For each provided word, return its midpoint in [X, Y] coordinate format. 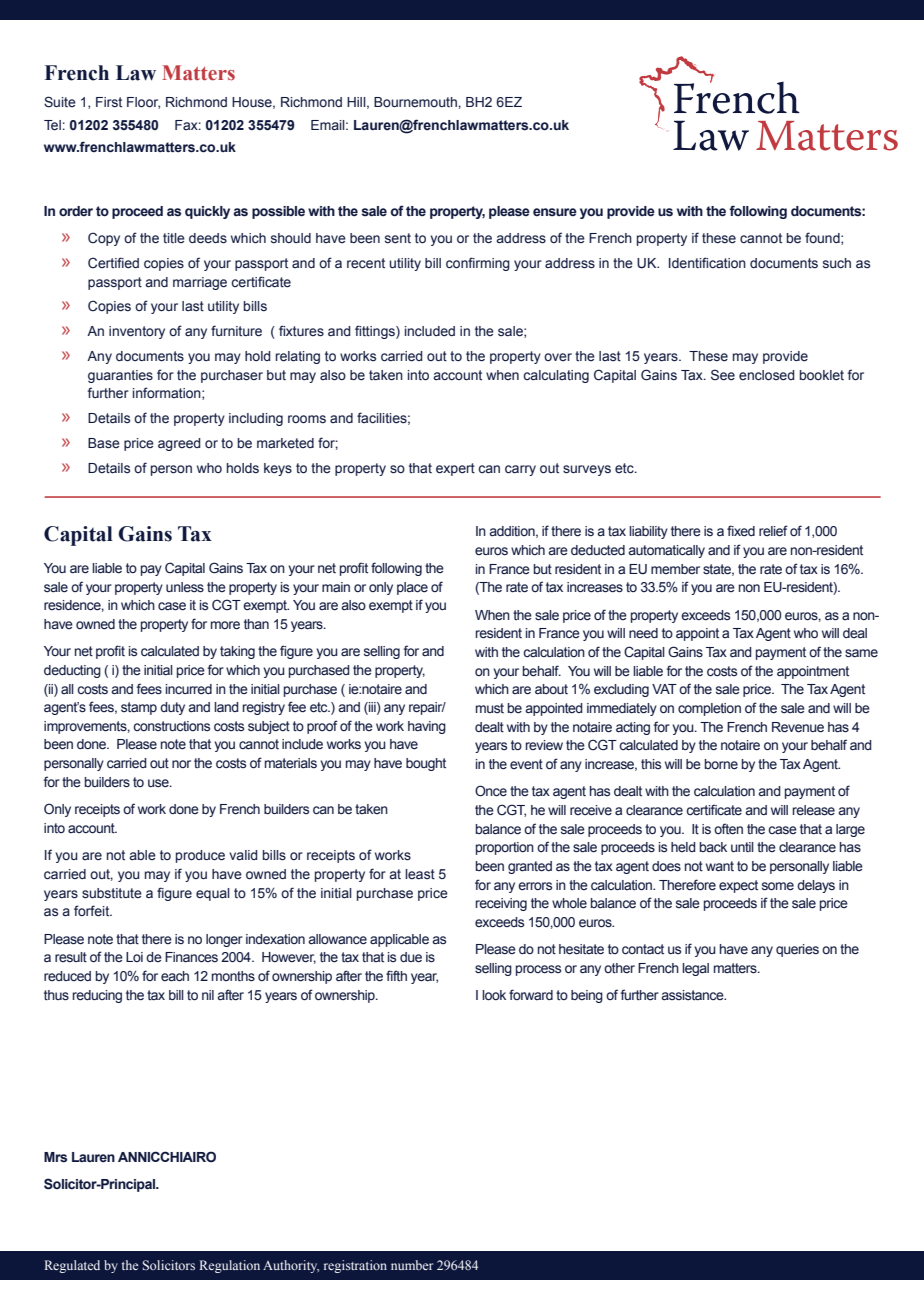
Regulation [229, 1266]
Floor [143, 103]
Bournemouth [416, 102]
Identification [707, 263]
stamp [139, 708]
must [490, 708]
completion [709, 709]
